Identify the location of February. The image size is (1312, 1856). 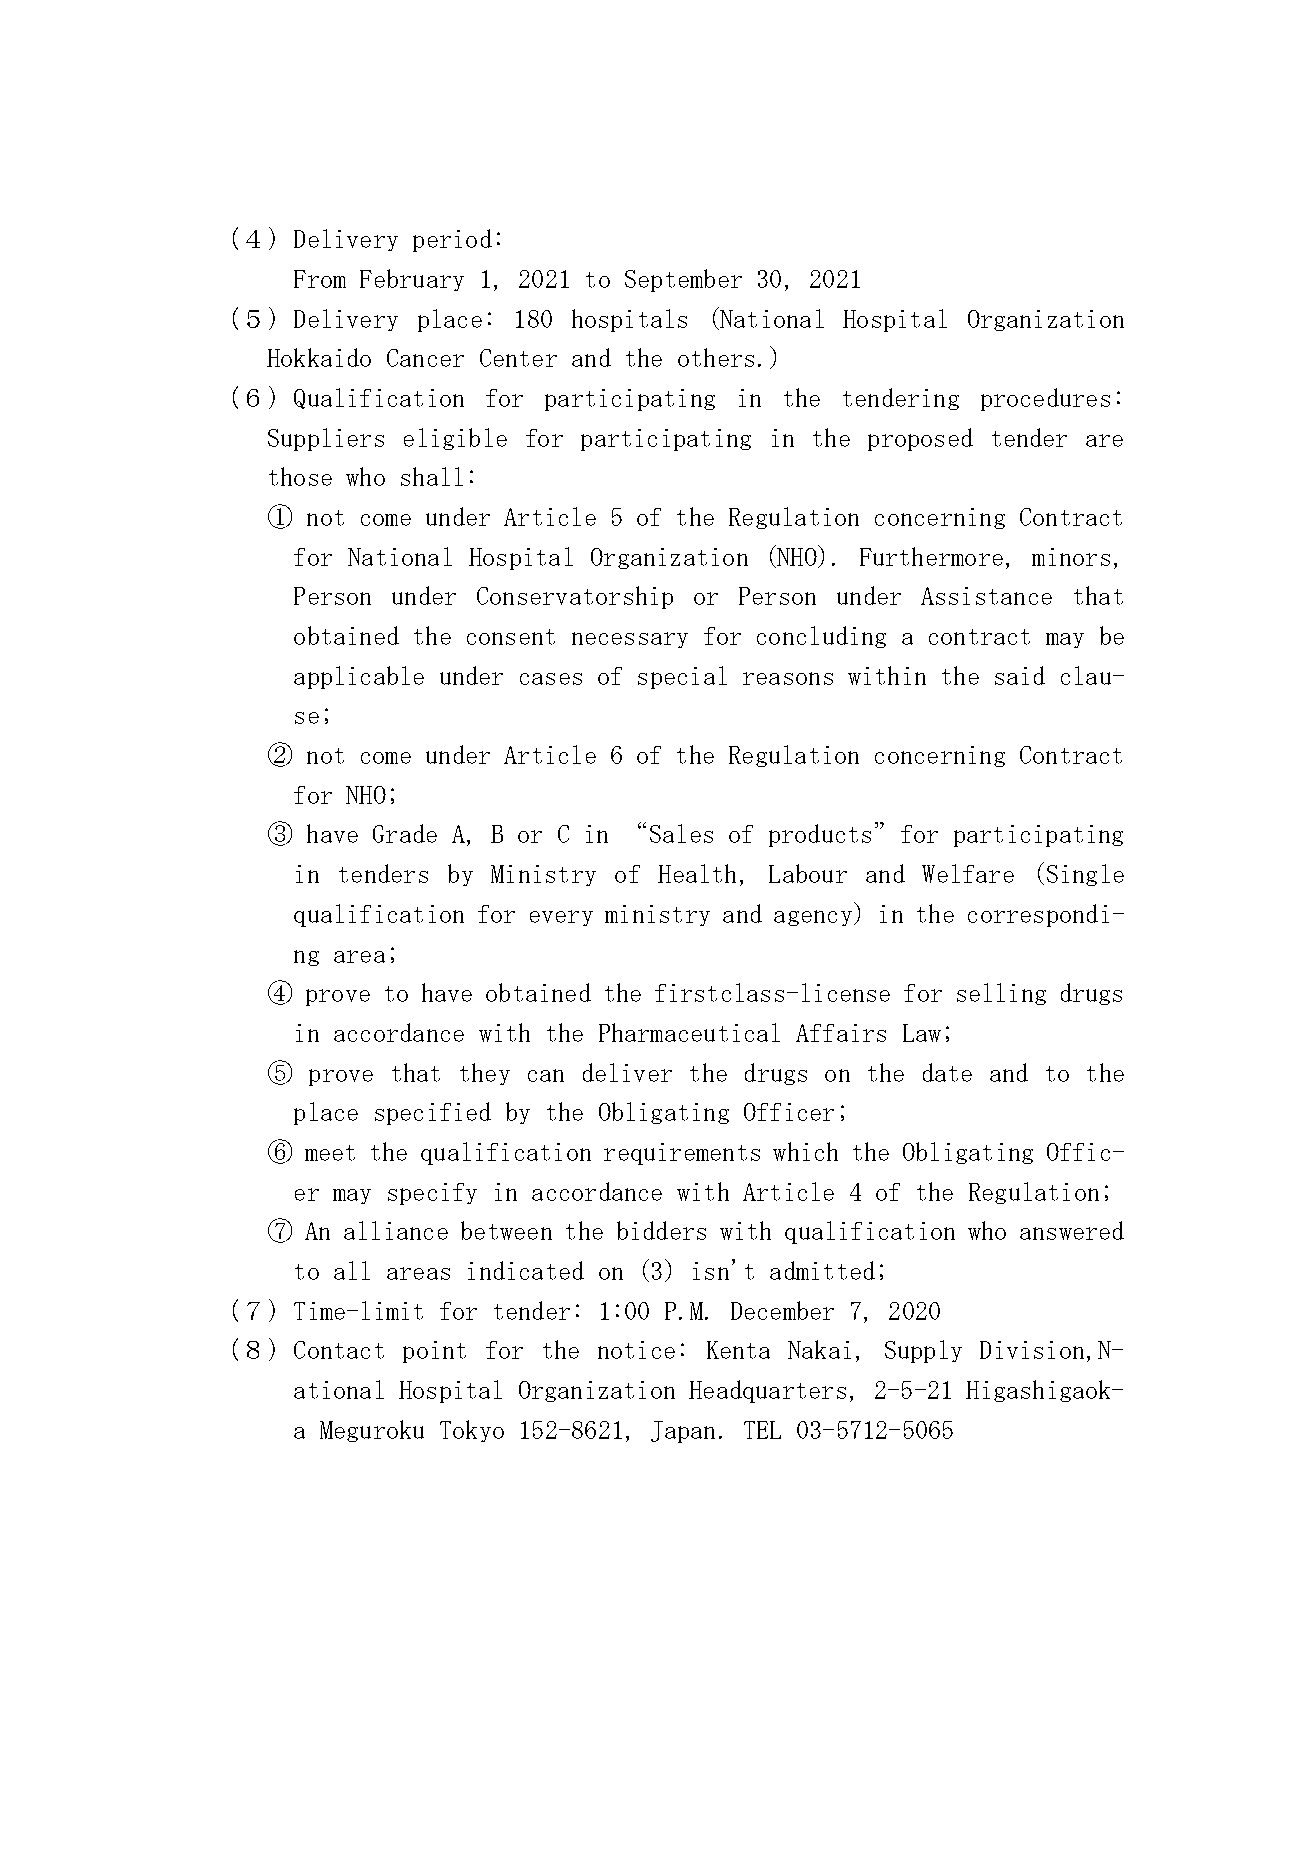
(412, 280).
